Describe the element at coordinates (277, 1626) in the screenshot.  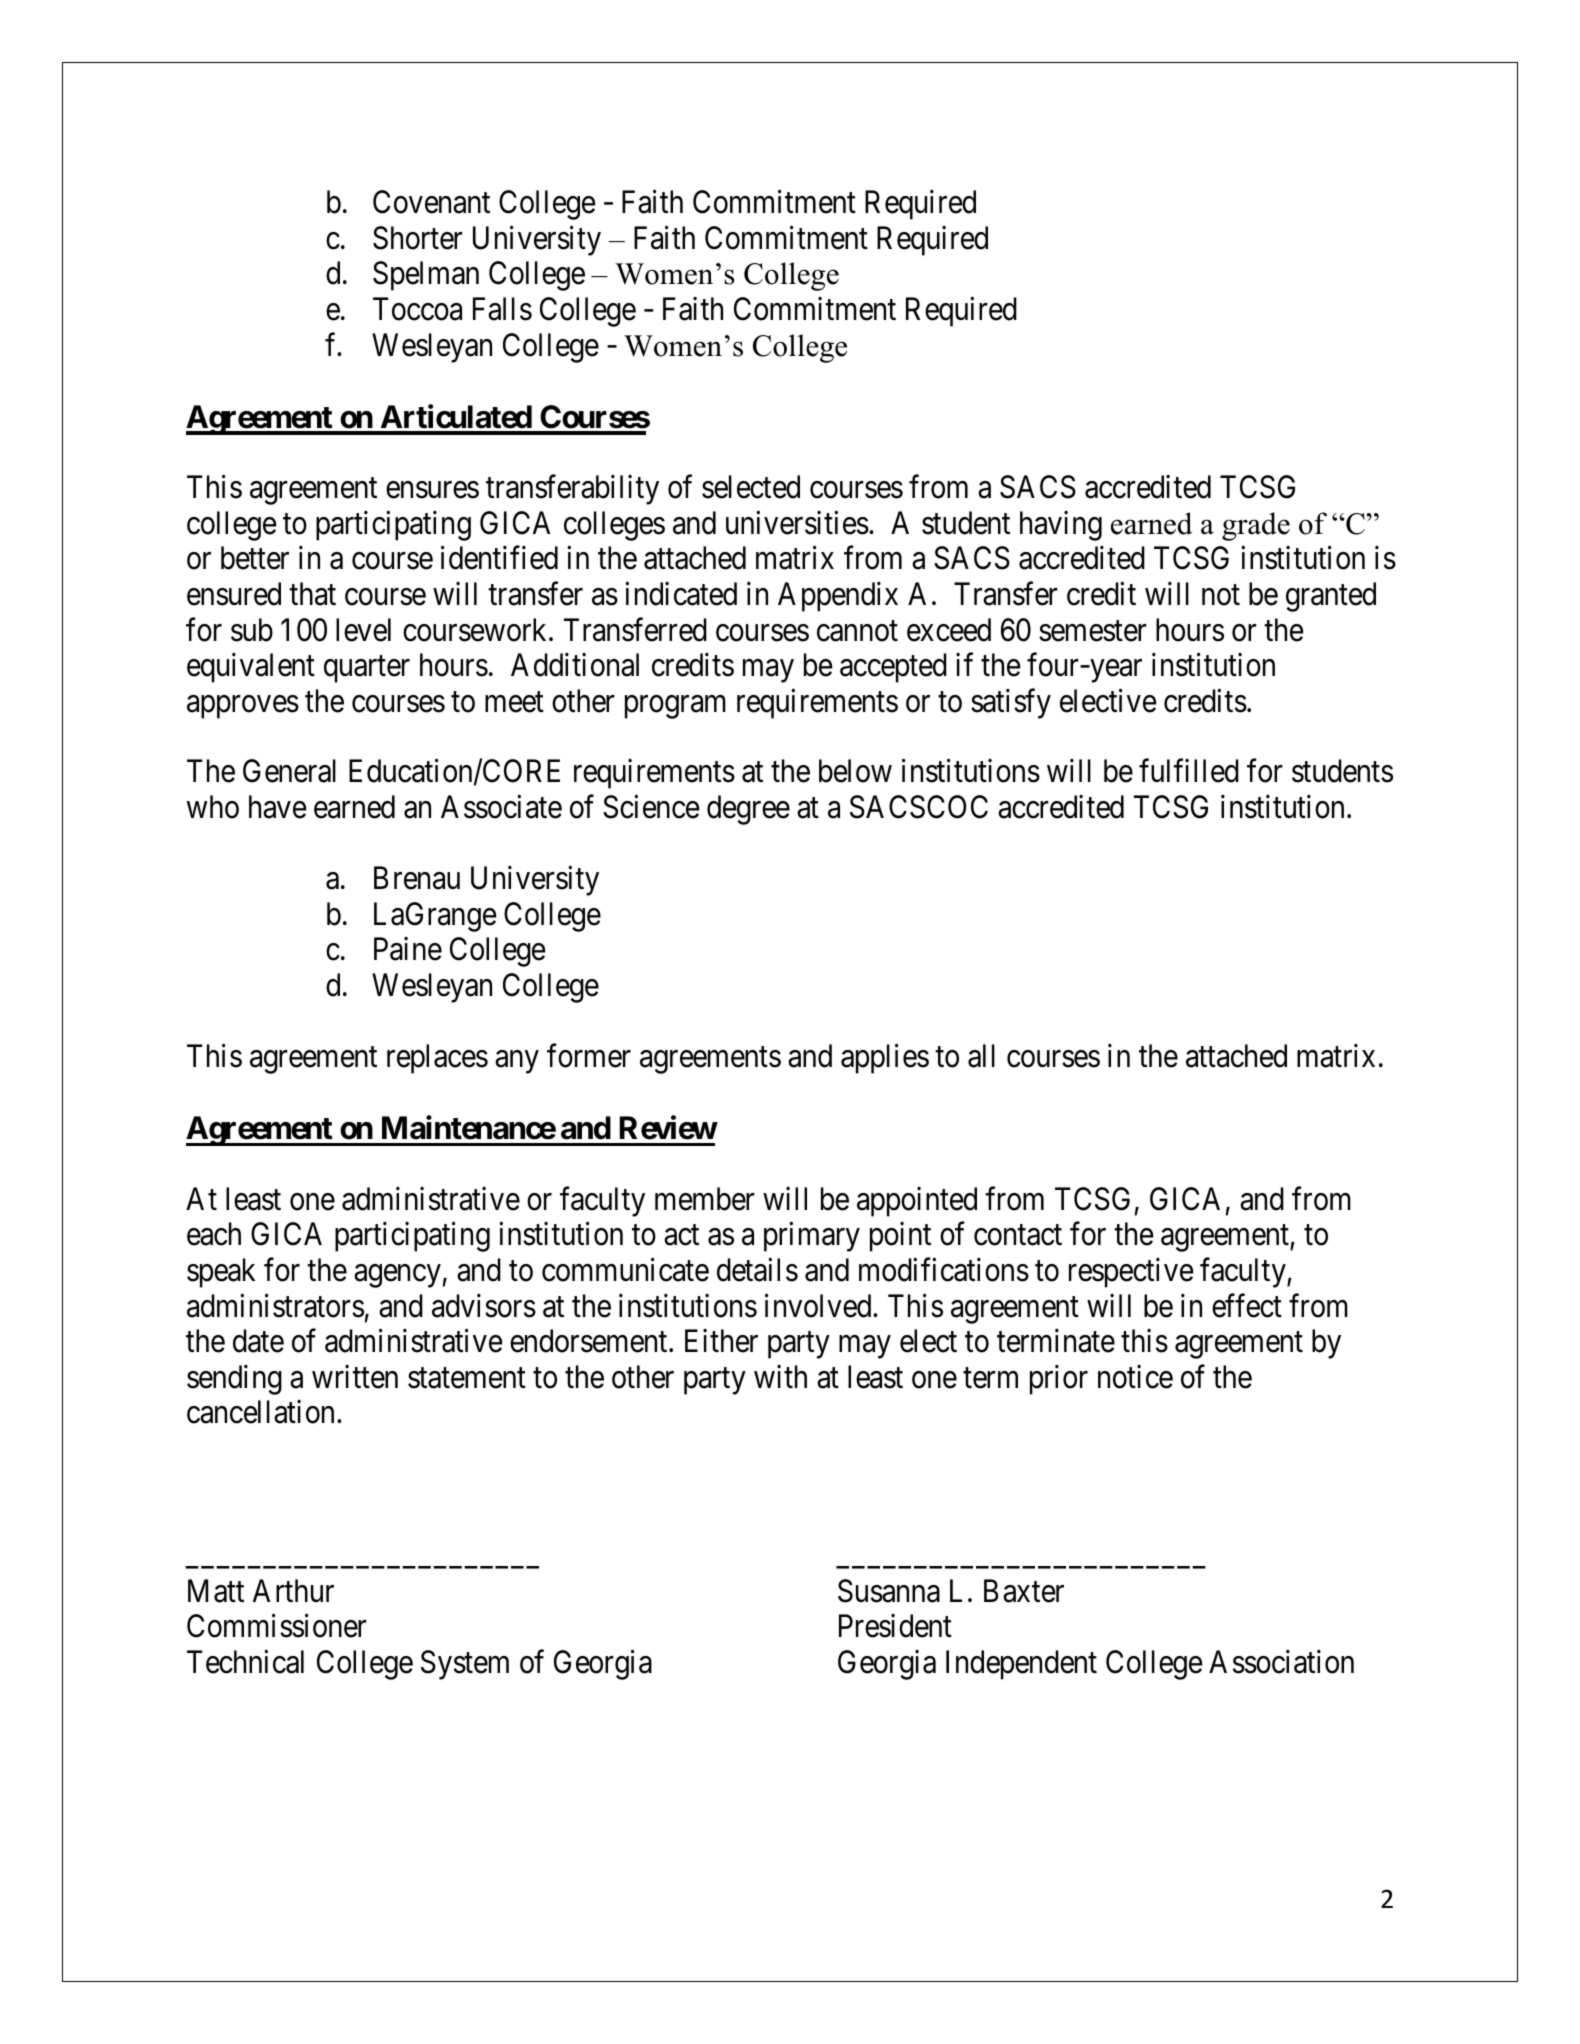
I see `Commissioner` at that location.
